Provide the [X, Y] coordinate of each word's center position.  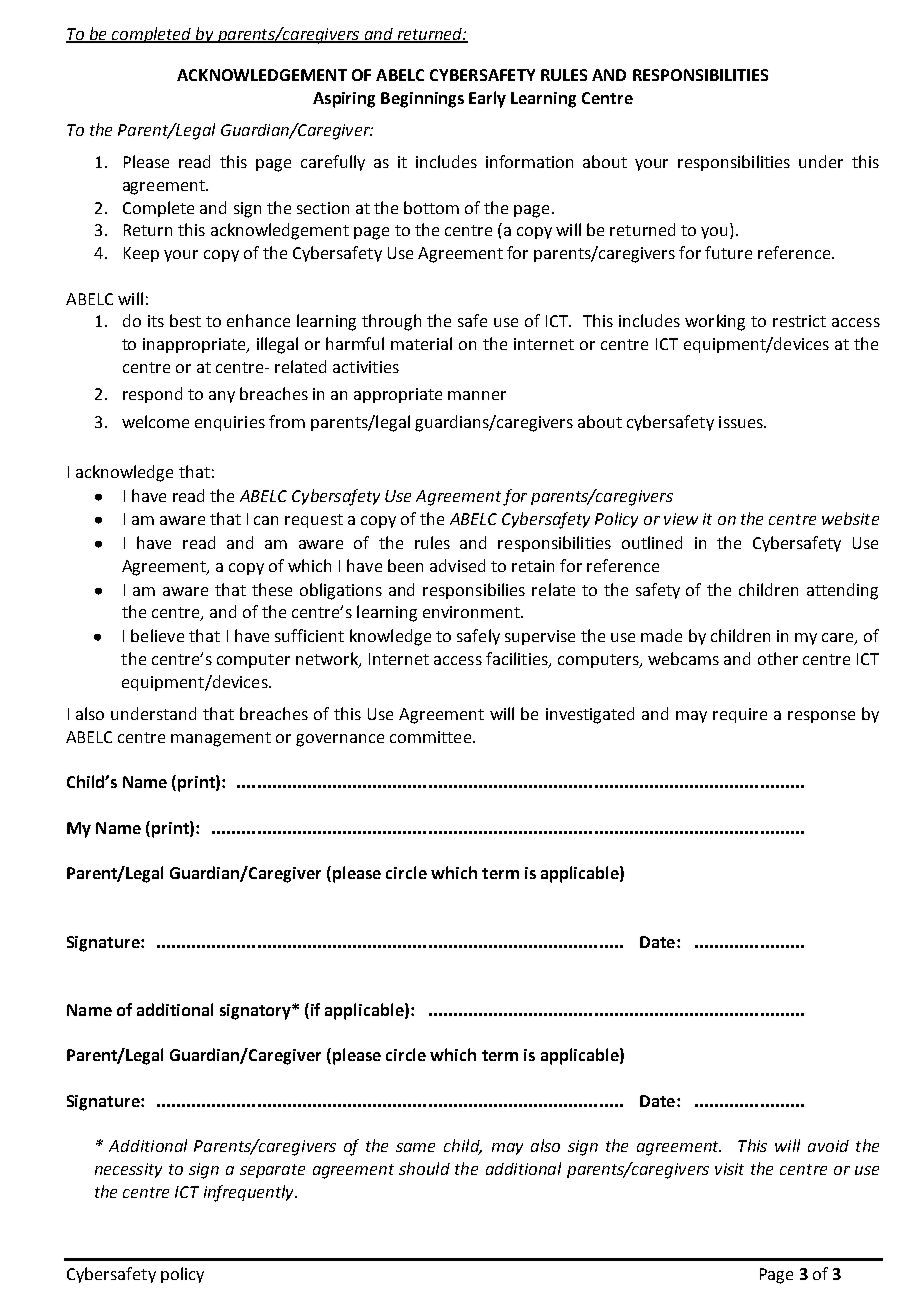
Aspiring [344, 100]
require [740, 715]
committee [432, 737]
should [424, 1168]
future [728, 252]
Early [487, 99]
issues [742, 422]
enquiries [230, 423]
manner [477, 395]
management [221, 739]
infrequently [250, 1193]
